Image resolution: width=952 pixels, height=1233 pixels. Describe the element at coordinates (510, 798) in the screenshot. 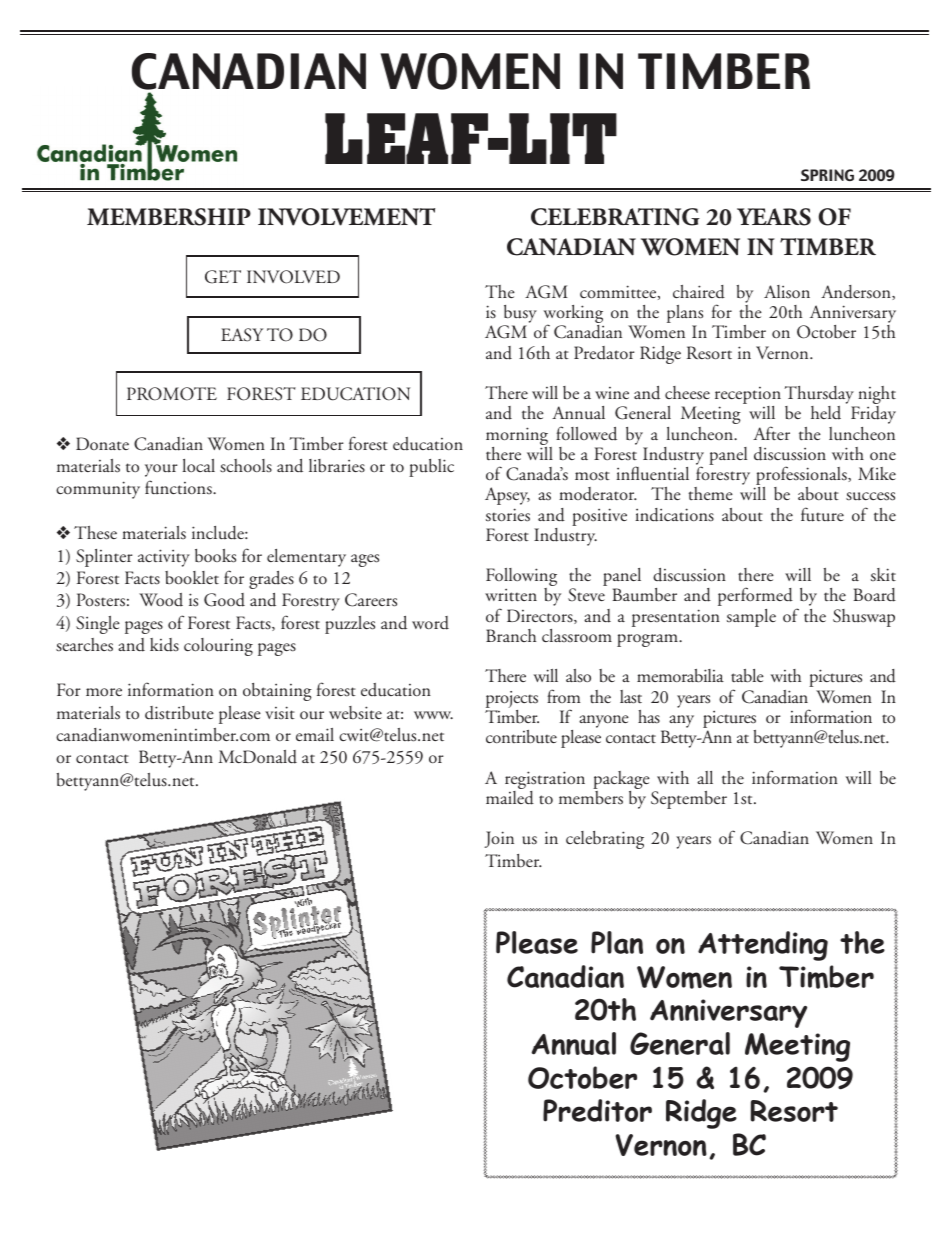

I see `mailed` at that location.
